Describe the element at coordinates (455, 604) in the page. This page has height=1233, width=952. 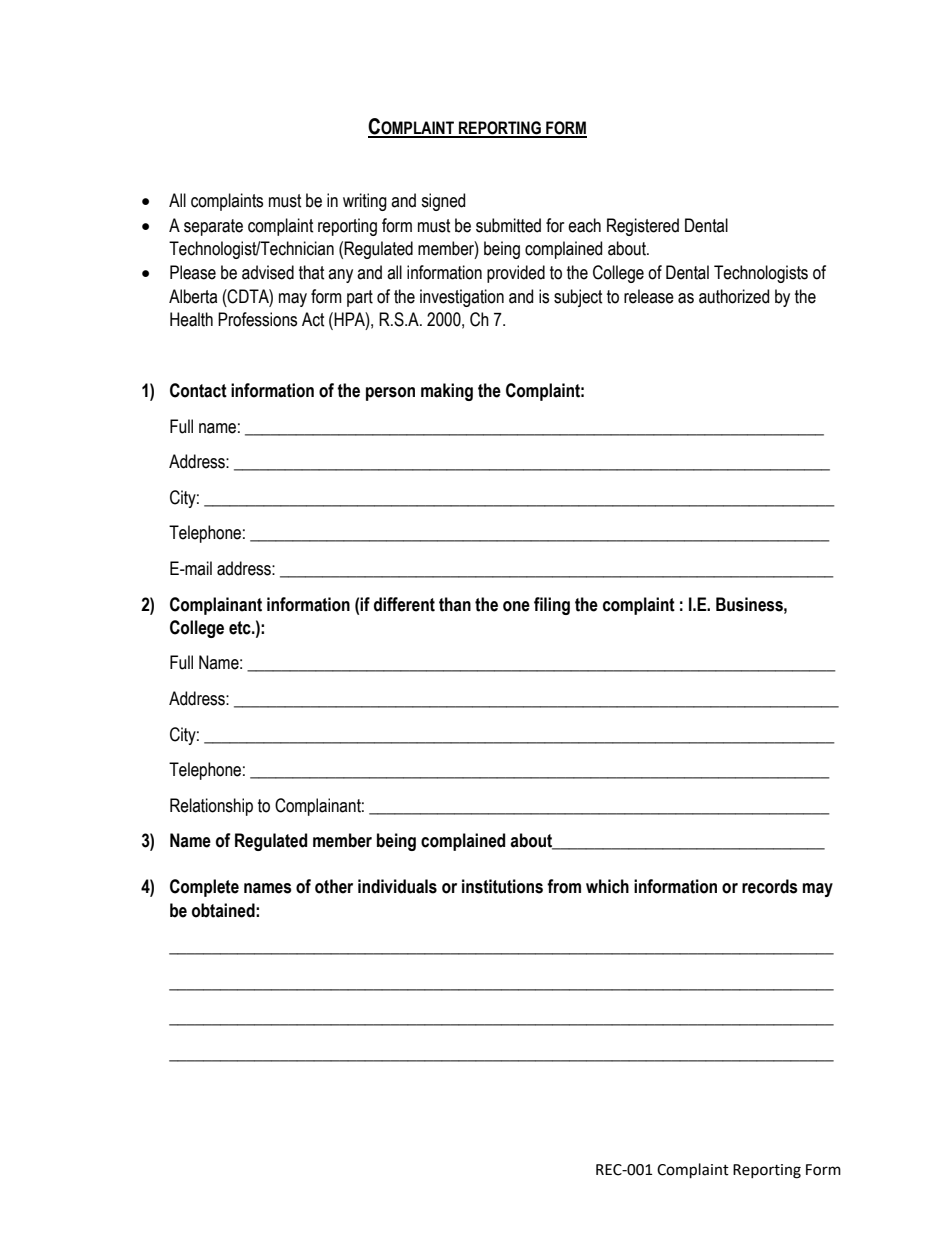
I see `than` at that location.
